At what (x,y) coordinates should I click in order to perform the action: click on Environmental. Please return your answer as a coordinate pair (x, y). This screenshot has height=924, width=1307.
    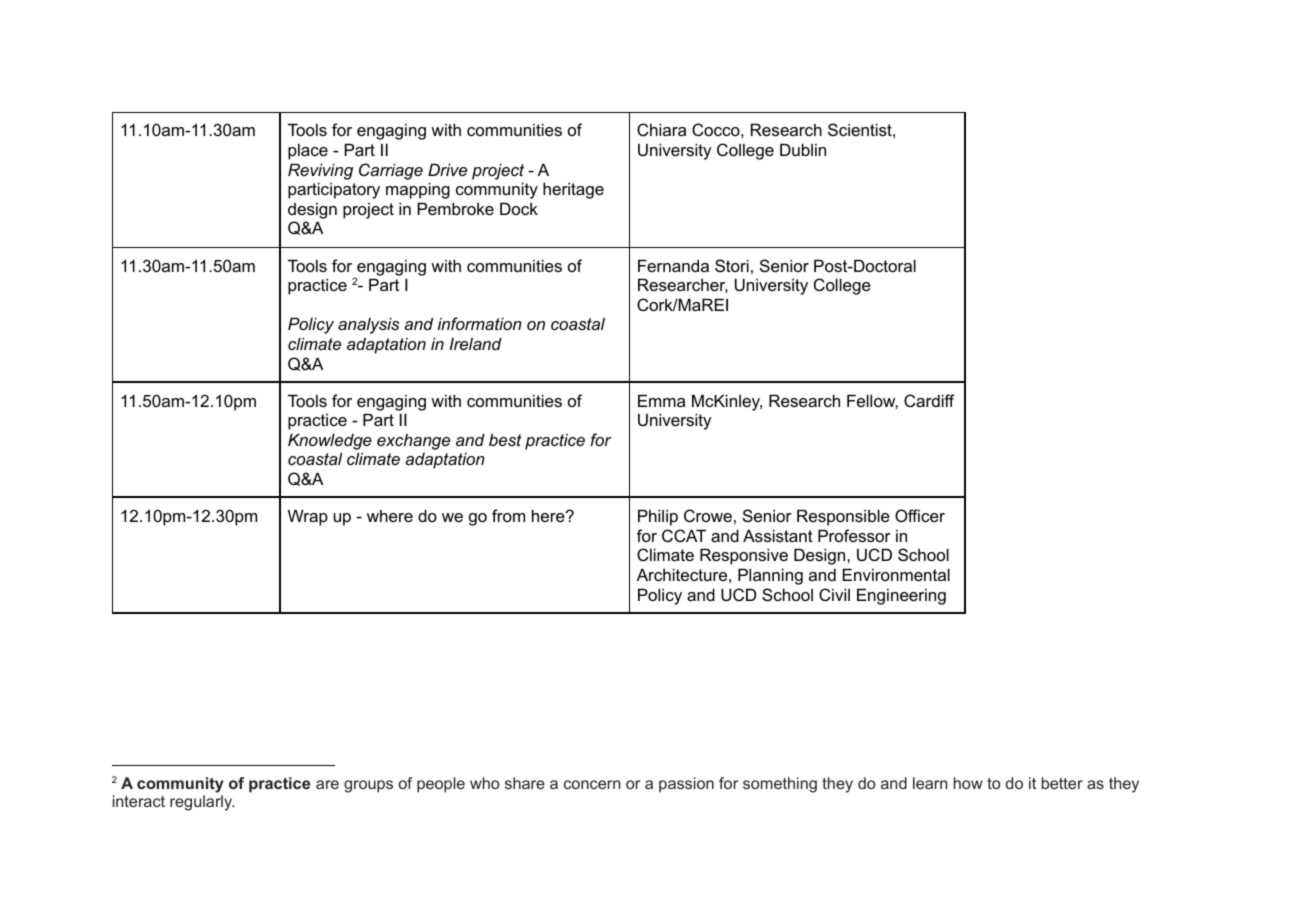
    Looking at the image, I should click on (896, 574).
